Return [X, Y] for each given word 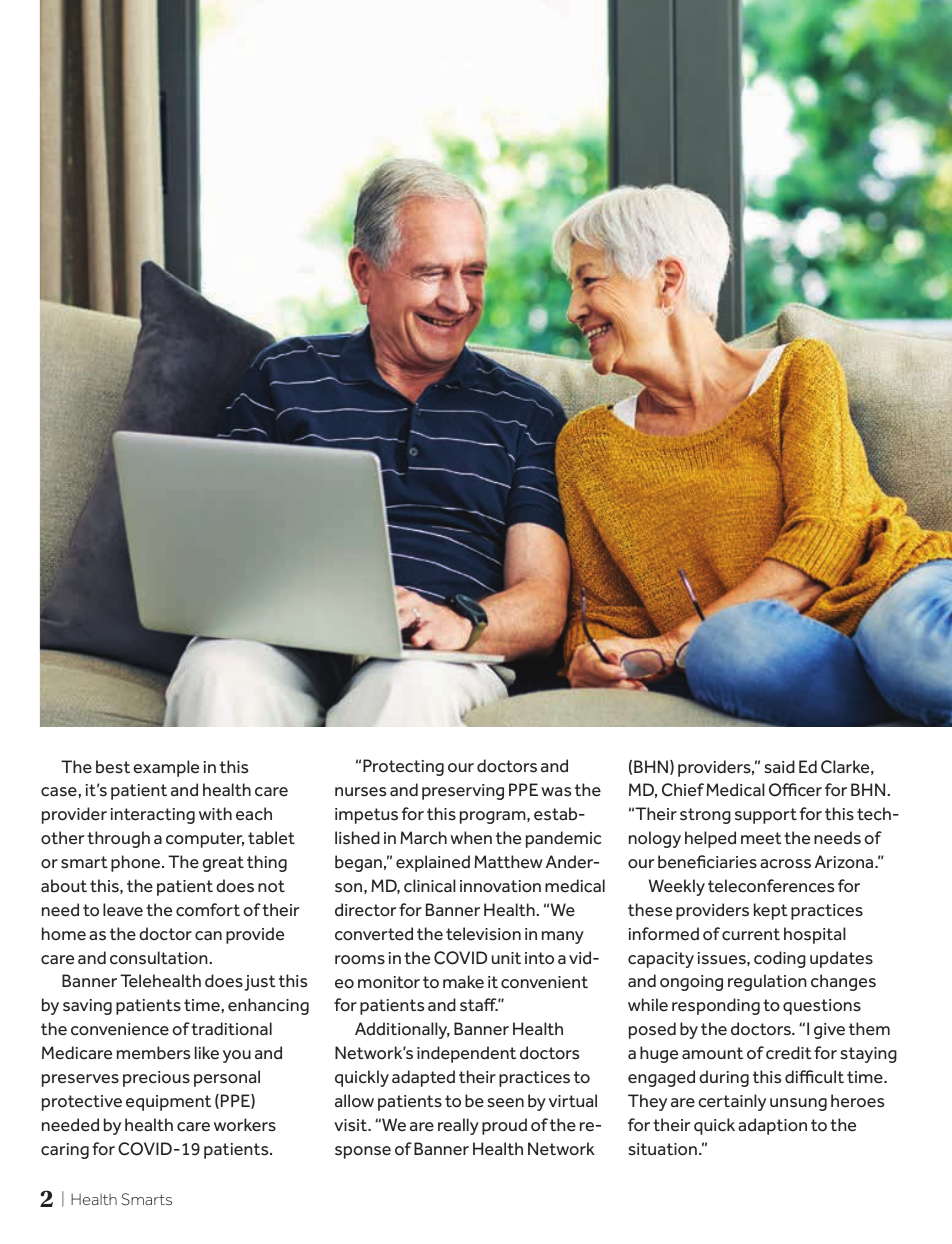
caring [65, 1151]
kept [771, 911]
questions [822, 1007]
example [166, 768]
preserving [463, 792]
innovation [500, 886]
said [779, 767]
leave [123, 910]
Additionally [402, 1030]
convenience [120, 1029]
